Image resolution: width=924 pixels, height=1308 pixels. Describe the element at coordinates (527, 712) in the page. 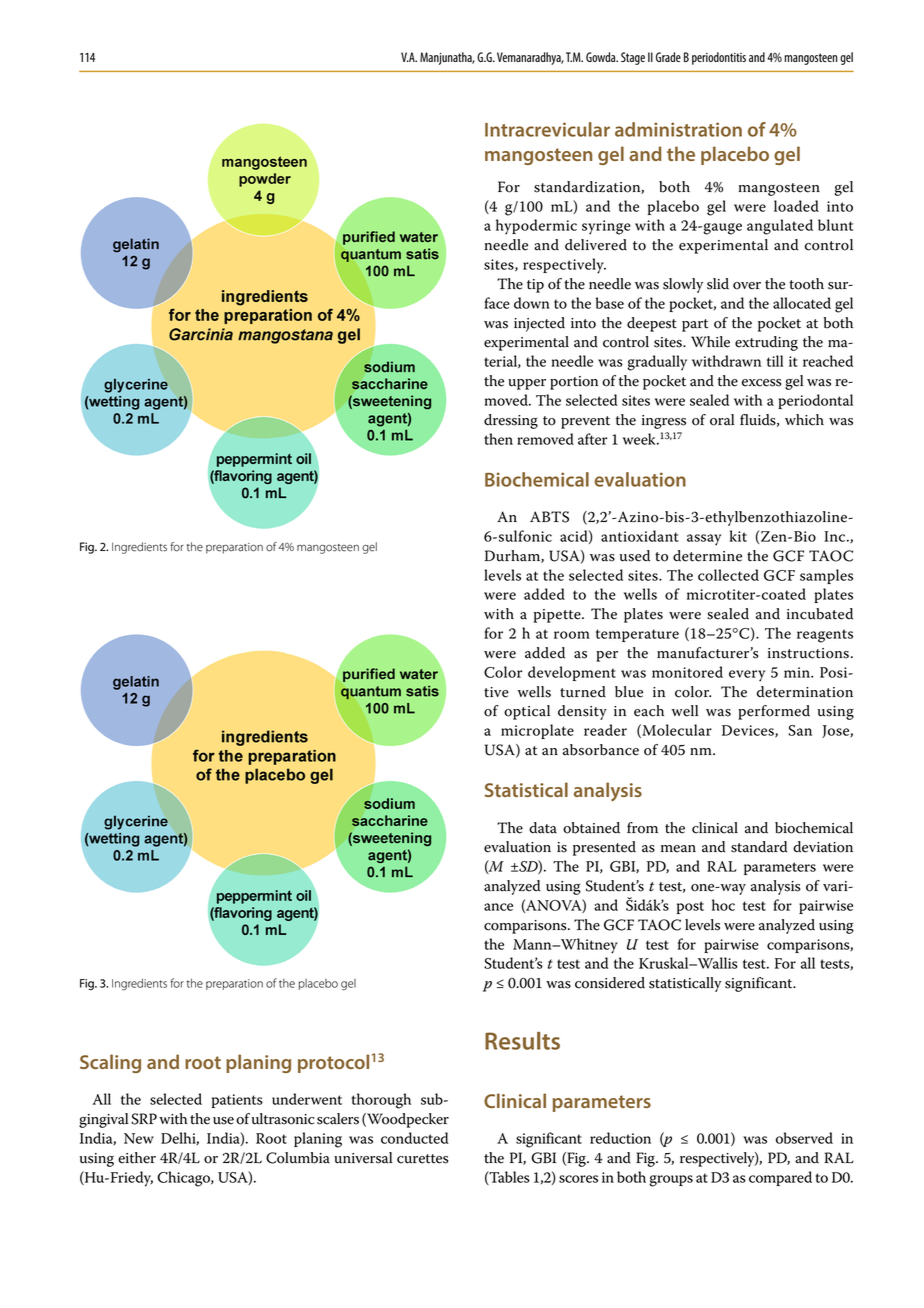

I see `optical` at that location.
